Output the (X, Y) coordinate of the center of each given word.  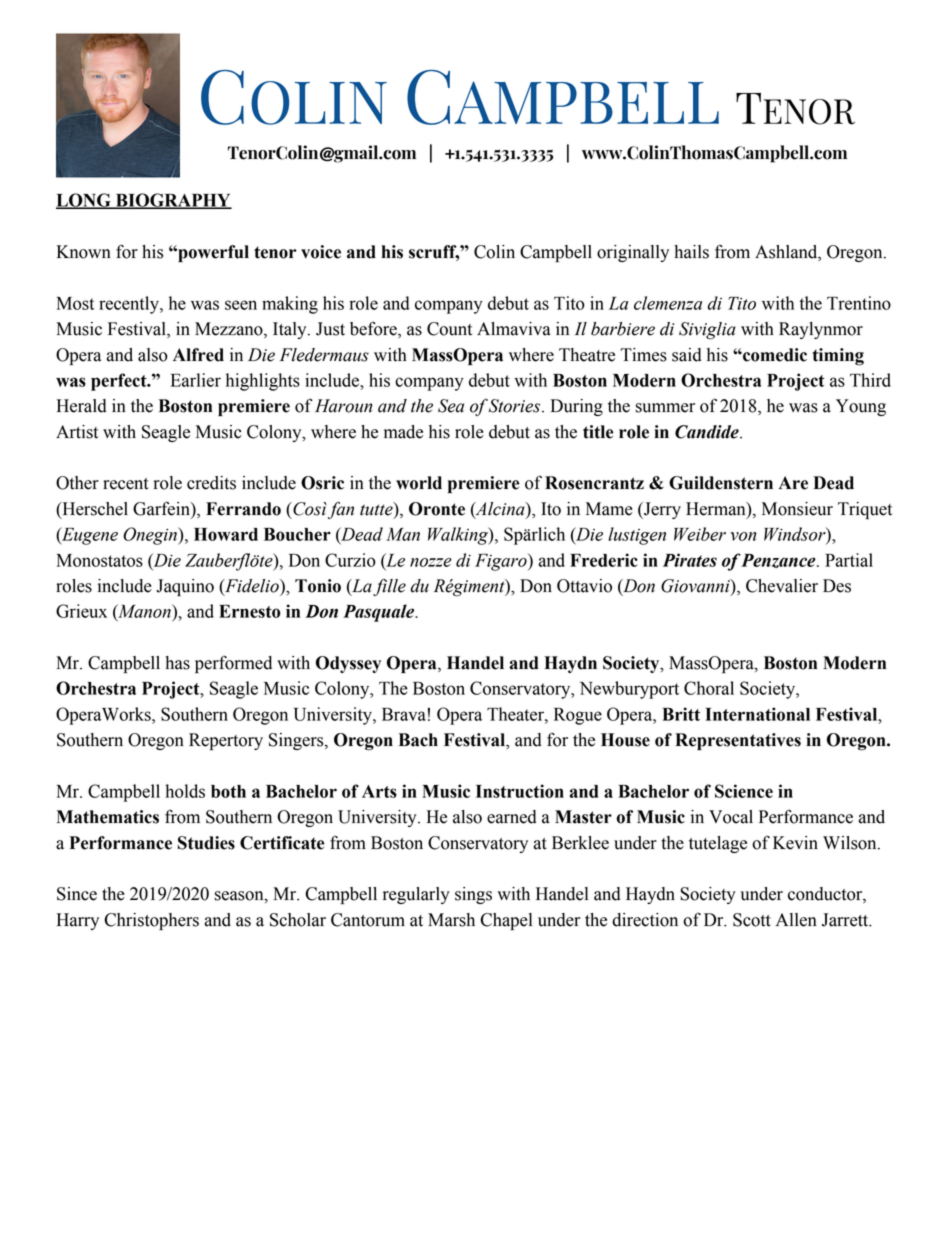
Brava (404, 714)
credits (211, 483)
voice (321, 252)
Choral (709, 688)
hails (691, 252)
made (403, 432)
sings (473, 895)
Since (77, 894)
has (177, 663)
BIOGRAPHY (173, 201)
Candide (708, 432)
